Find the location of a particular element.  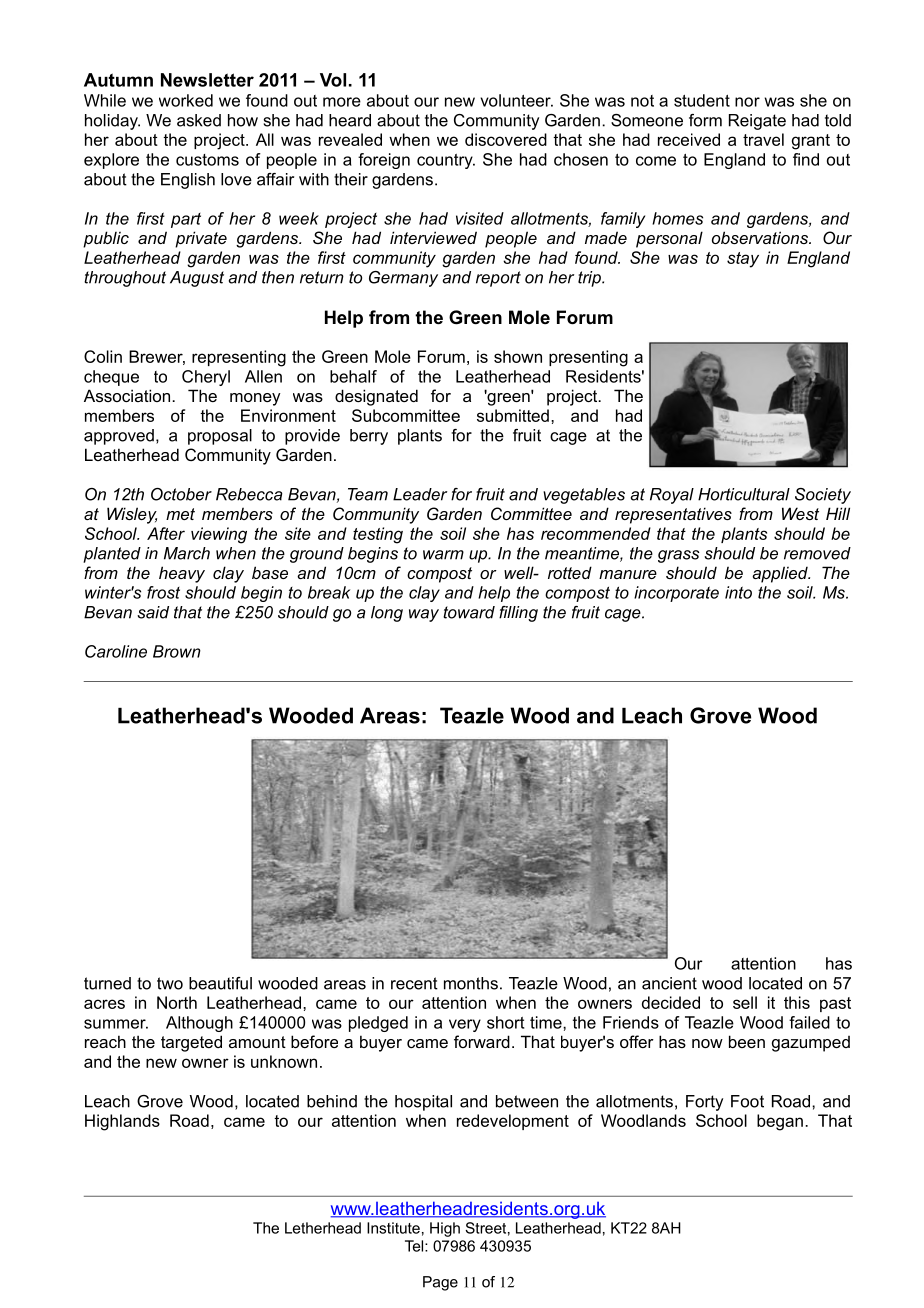

Page is located at coordinates (440, 1283).
